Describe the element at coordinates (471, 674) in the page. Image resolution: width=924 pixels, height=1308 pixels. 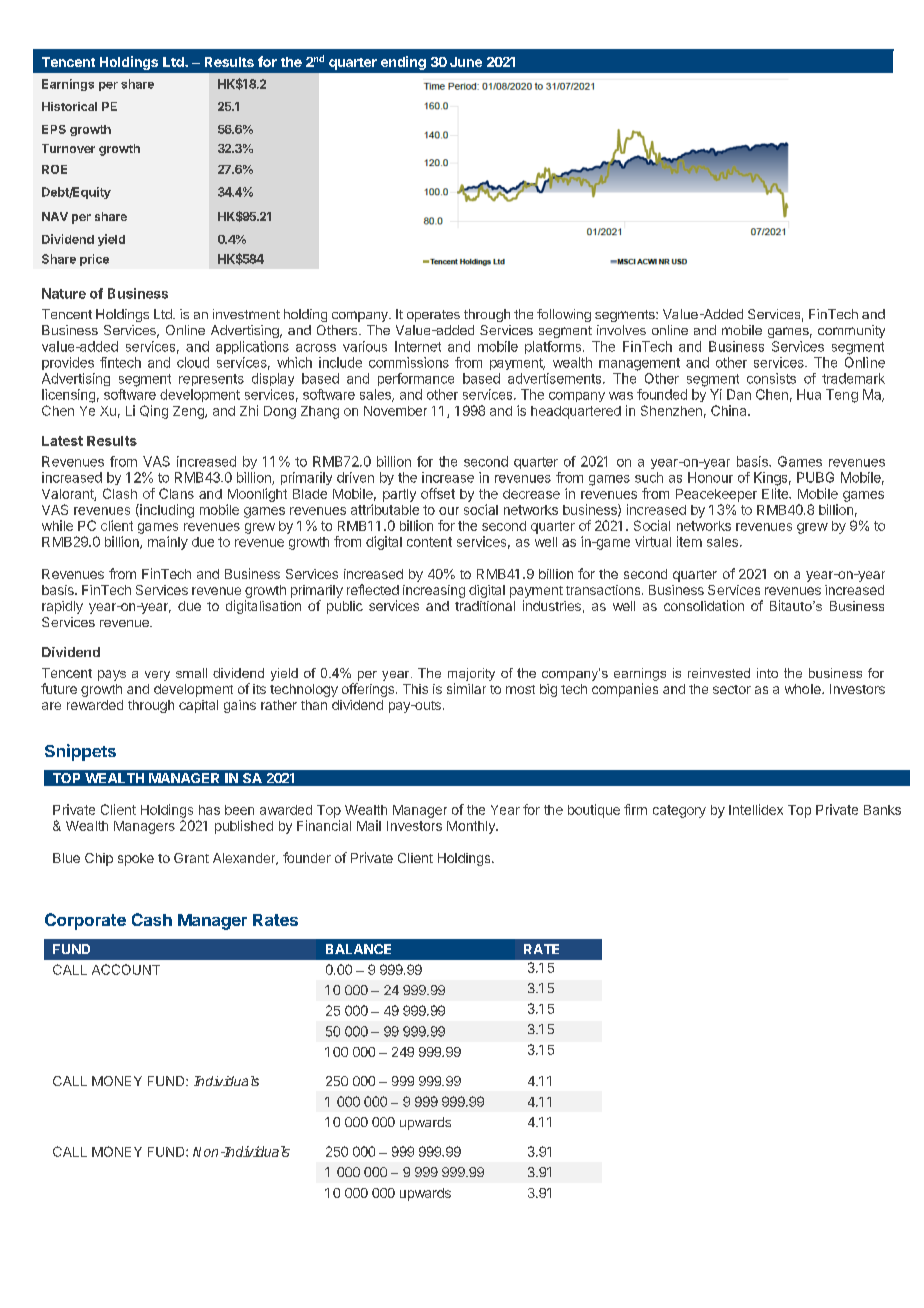
I see `majority` at that location.
